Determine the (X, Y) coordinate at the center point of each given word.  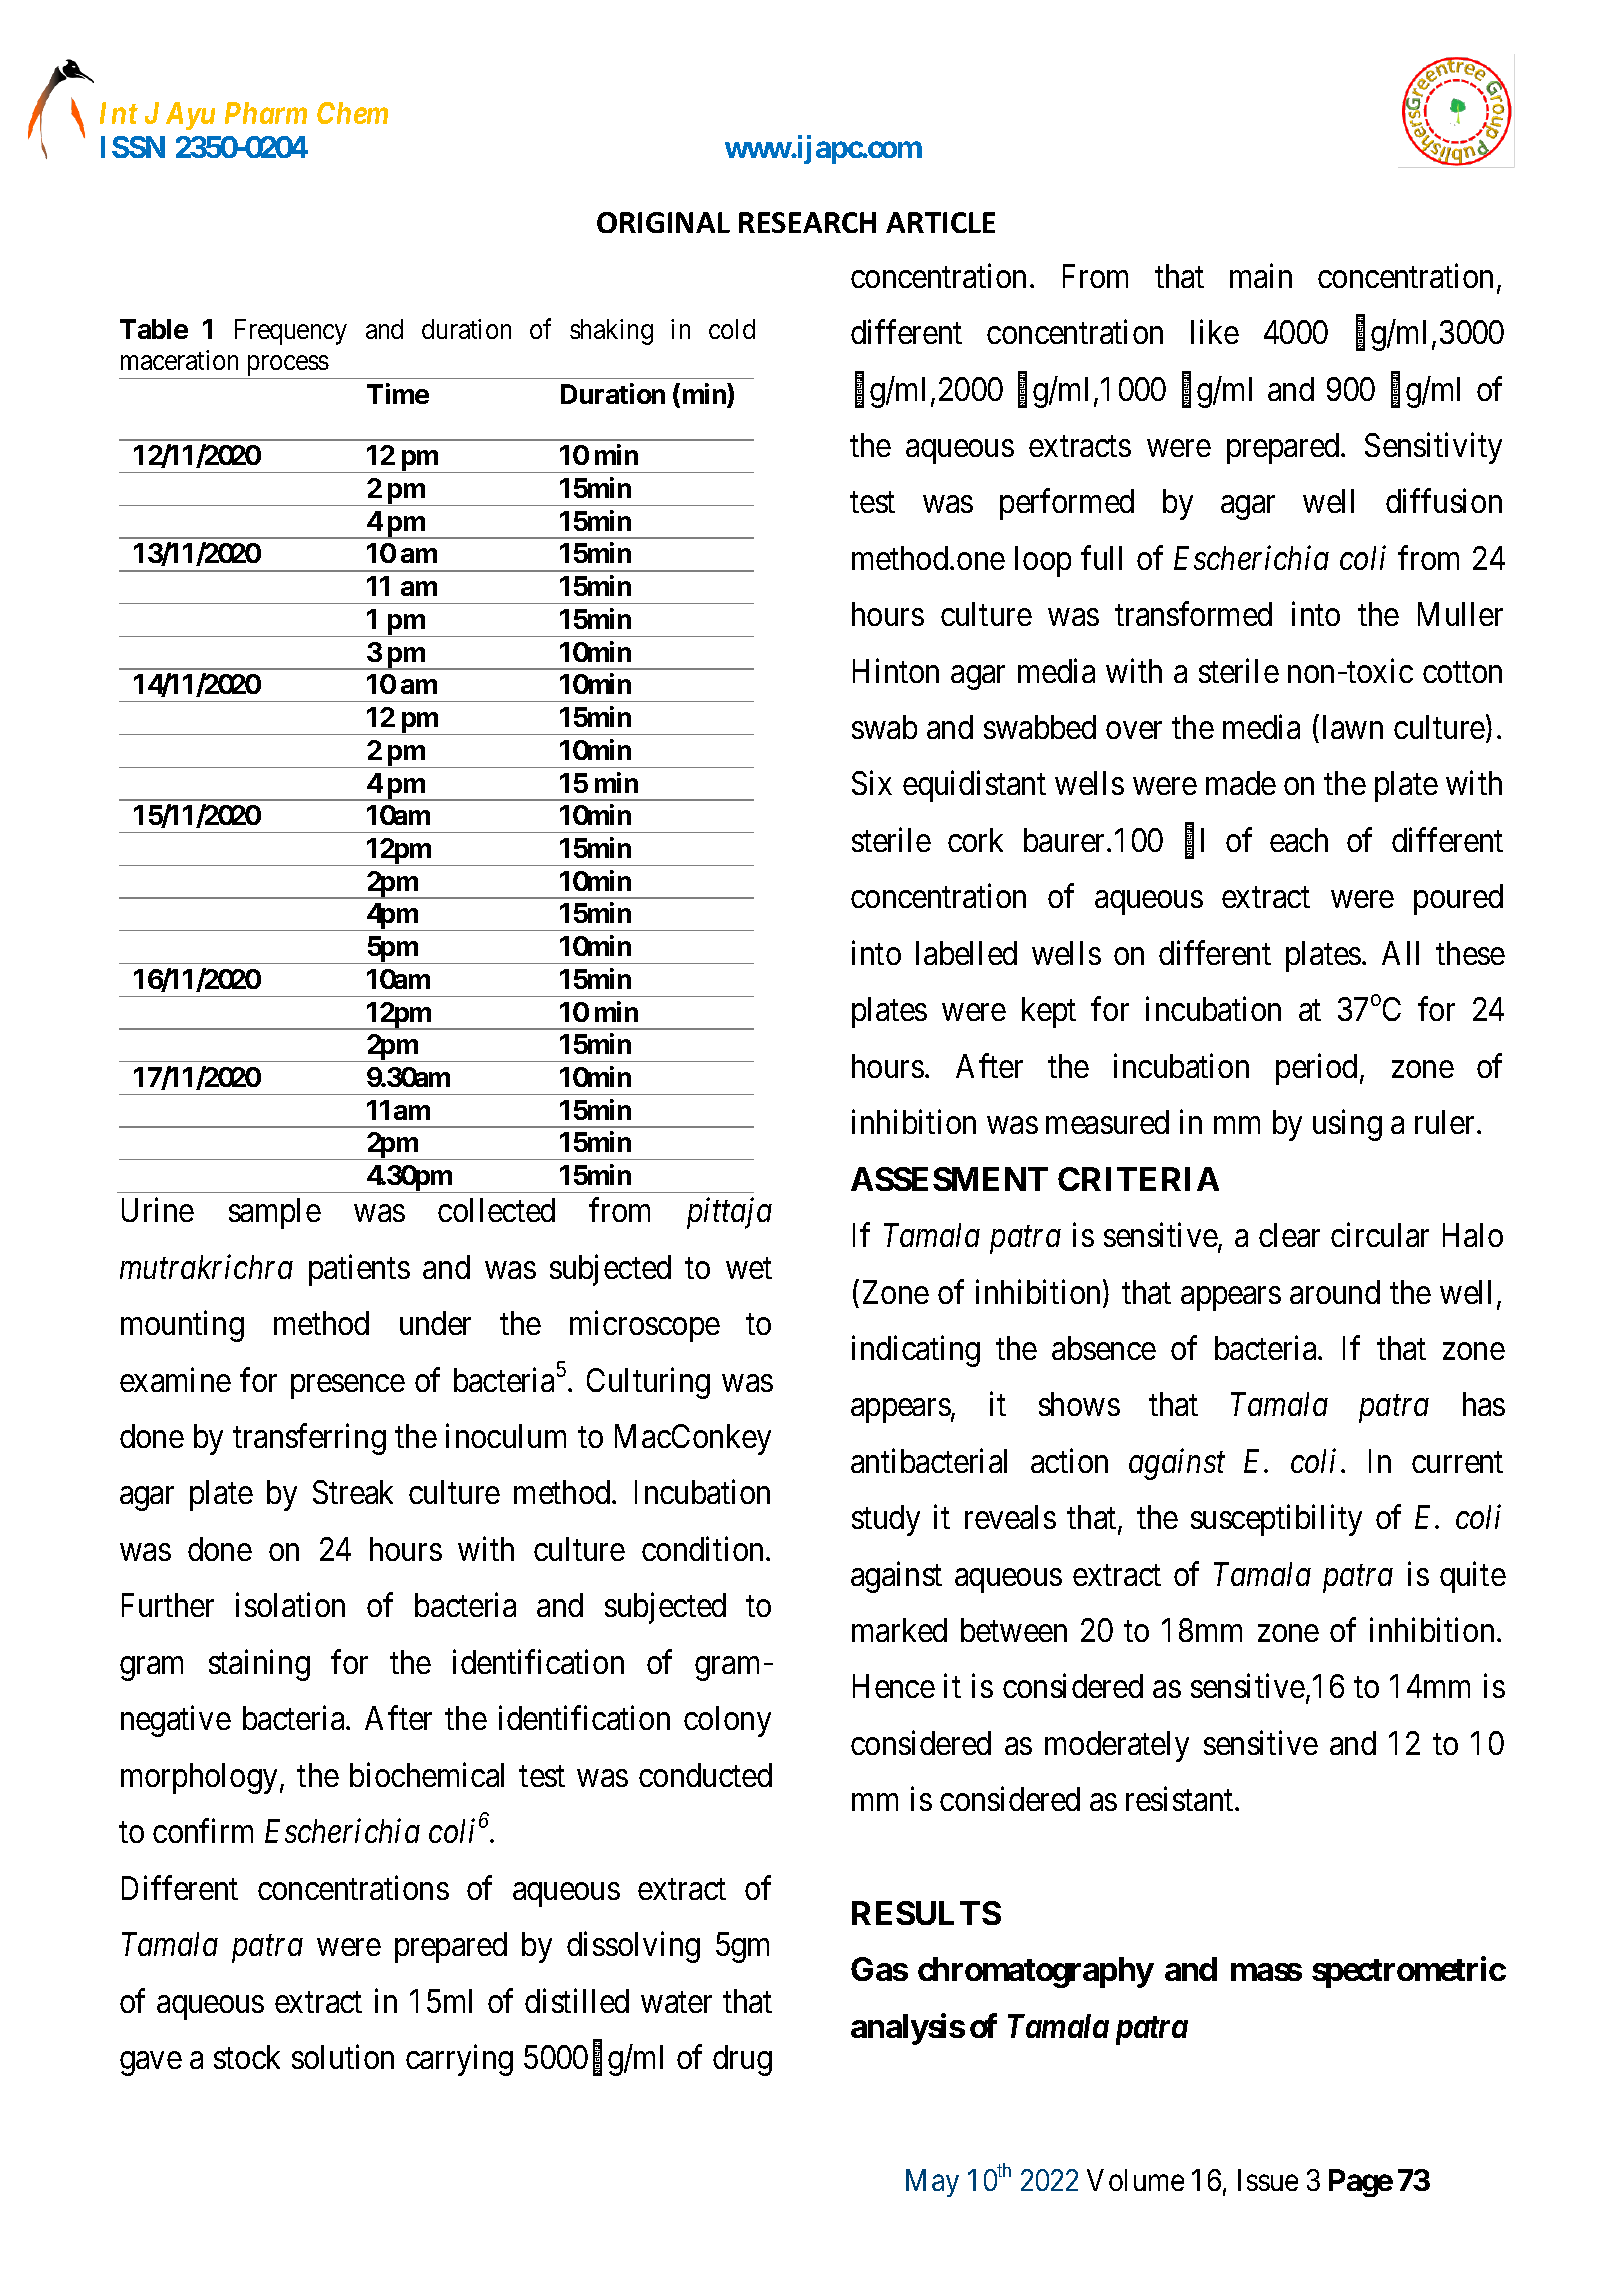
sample (275, 1213)
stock (247, 2057)
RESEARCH (807, 222)
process (287, 367)
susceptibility (1276, 1520)
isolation (290, 1605)
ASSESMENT (949, 1179)
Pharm (266, 113)
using (1347, 1125)
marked (899, 1630)
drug (742, 2060)
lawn (1353, 727)
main (1261, 275)
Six (872, 783)
